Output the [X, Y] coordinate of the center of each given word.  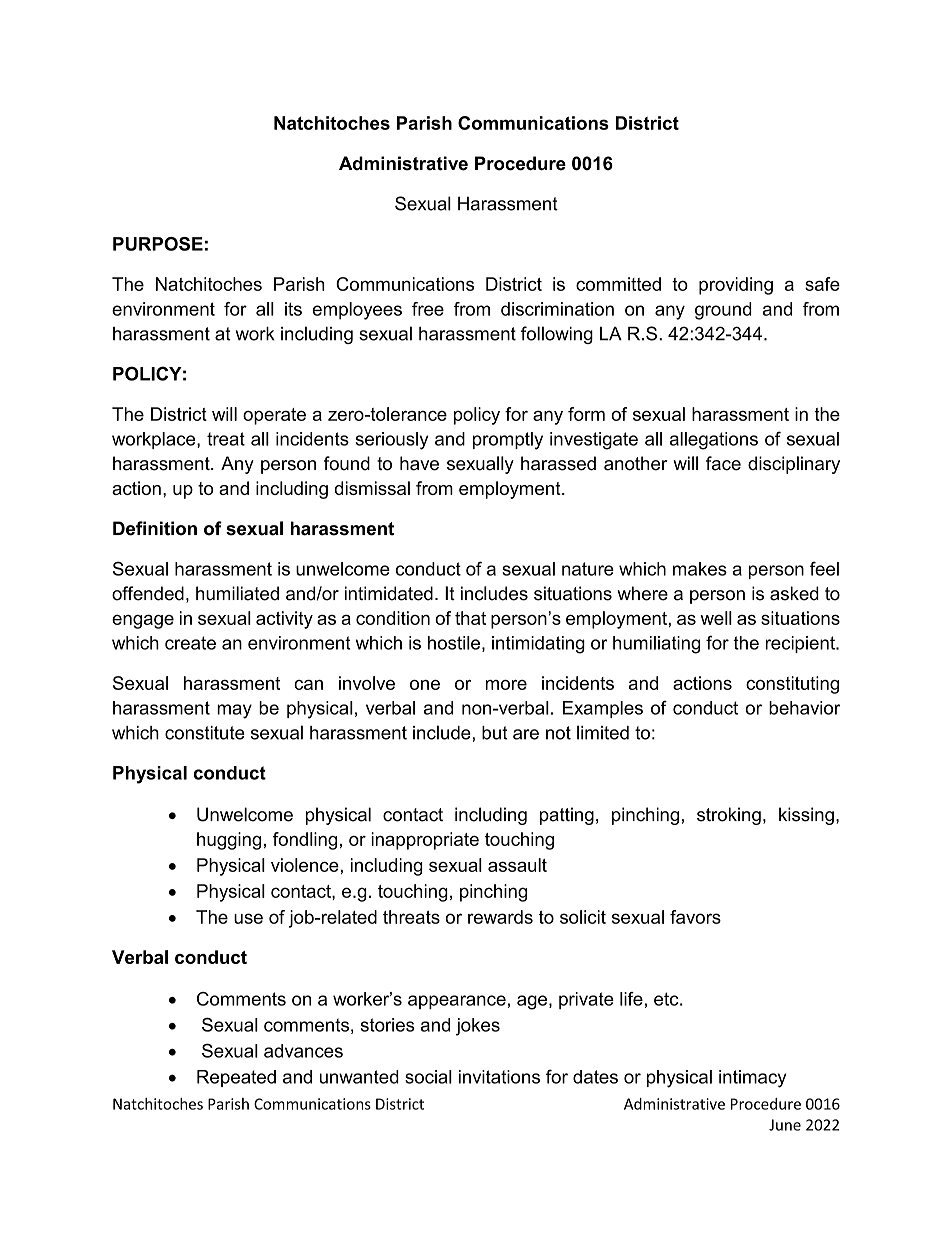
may [234, 711]
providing [736, 286]
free [428, 309]
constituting [792, 685]
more [506, 685]
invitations [499, 1077]
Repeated [236, 1078]
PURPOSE [158, 244]
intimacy [752, 1079]
